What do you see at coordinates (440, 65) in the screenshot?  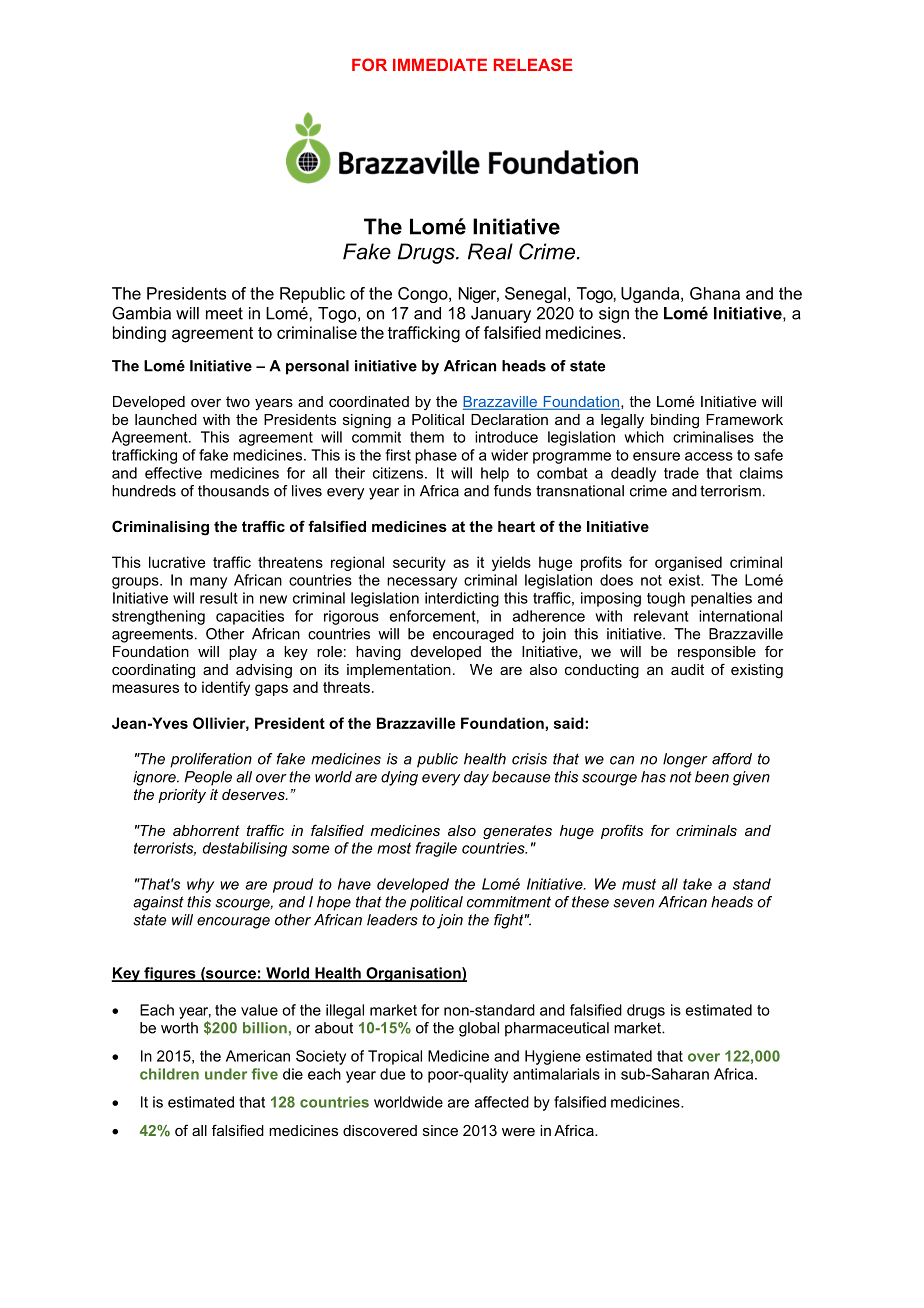 I see `IMMEDIATE` at bounding box center [440, 65].
